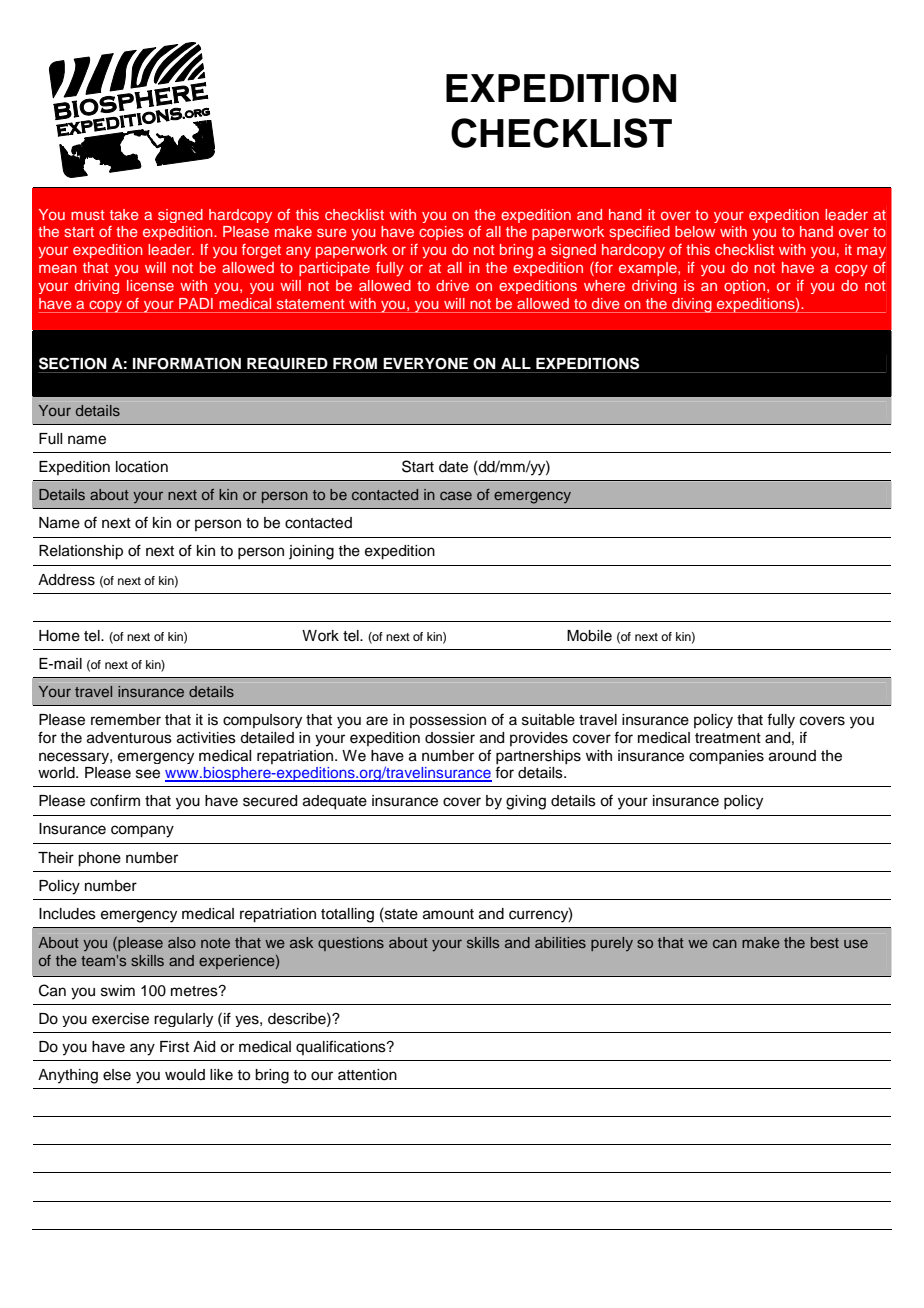  What do you see at coordinates (441, 233) in the document?
I see `copies` at bounding box center [441, 233].
